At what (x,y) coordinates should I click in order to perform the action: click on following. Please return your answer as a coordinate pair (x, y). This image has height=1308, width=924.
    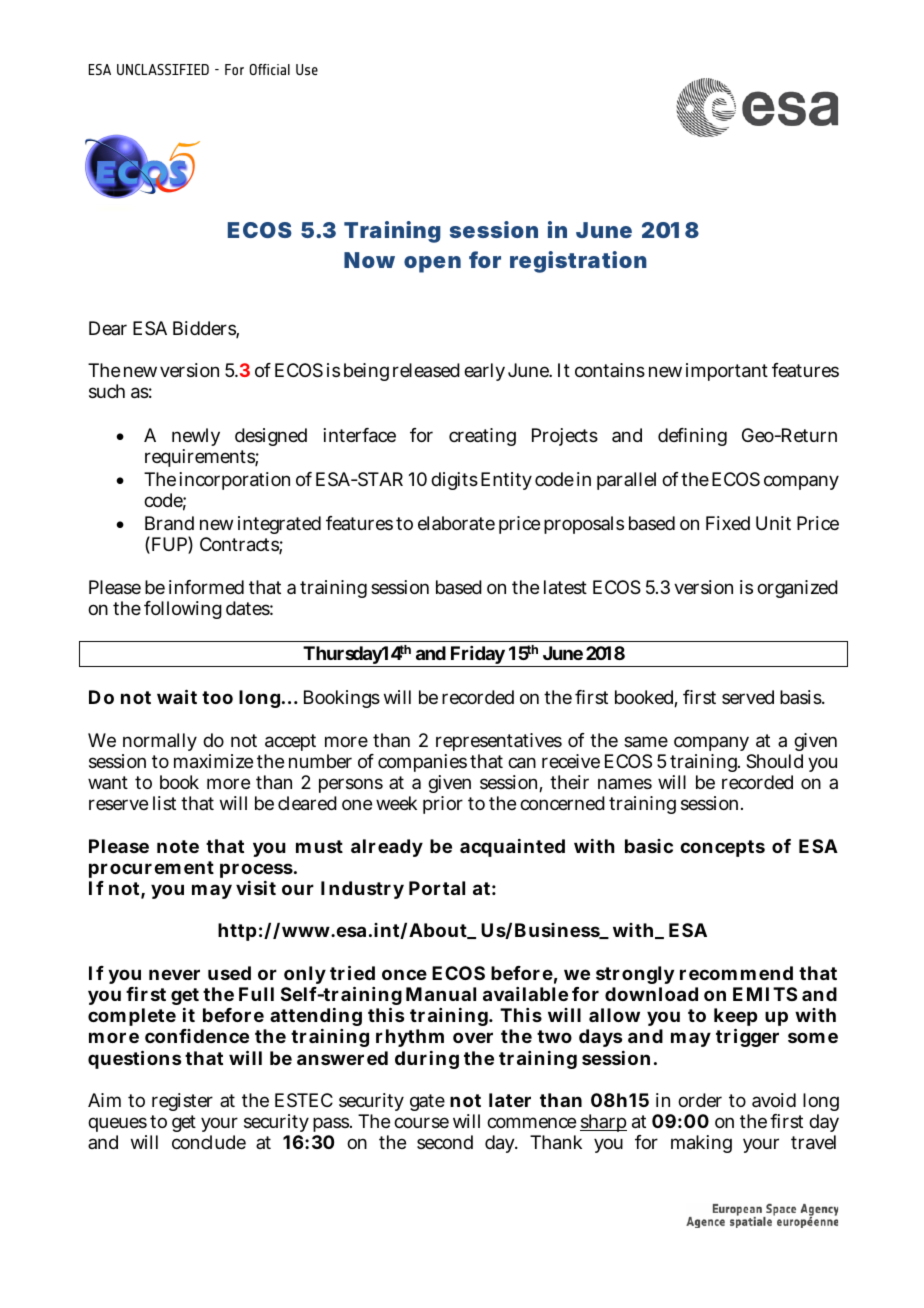
    Looking at the image, I should click on (183, 610).
